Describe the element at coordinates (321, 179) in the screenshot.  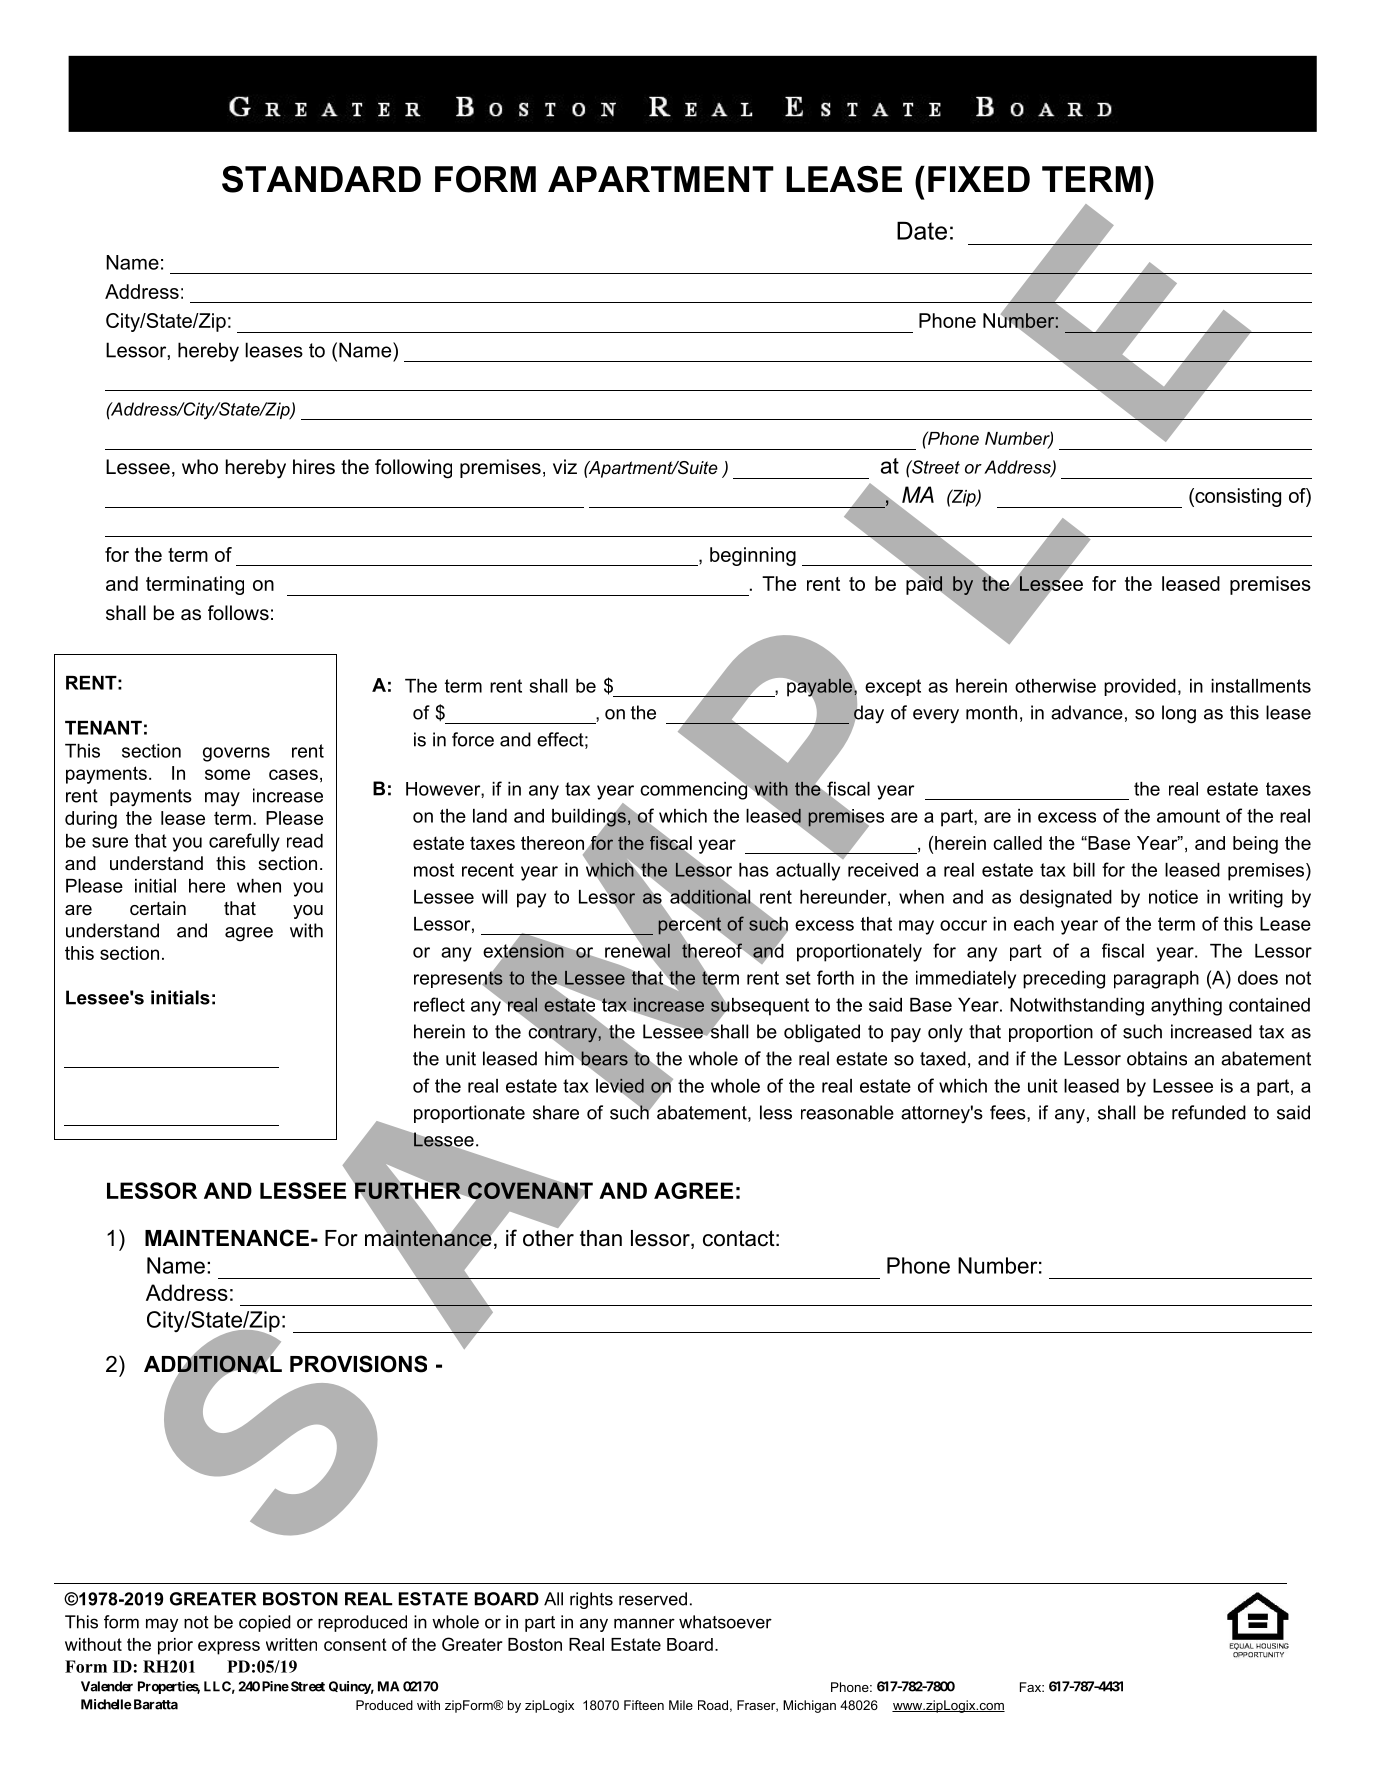
I see `STANDARD` at that location.
